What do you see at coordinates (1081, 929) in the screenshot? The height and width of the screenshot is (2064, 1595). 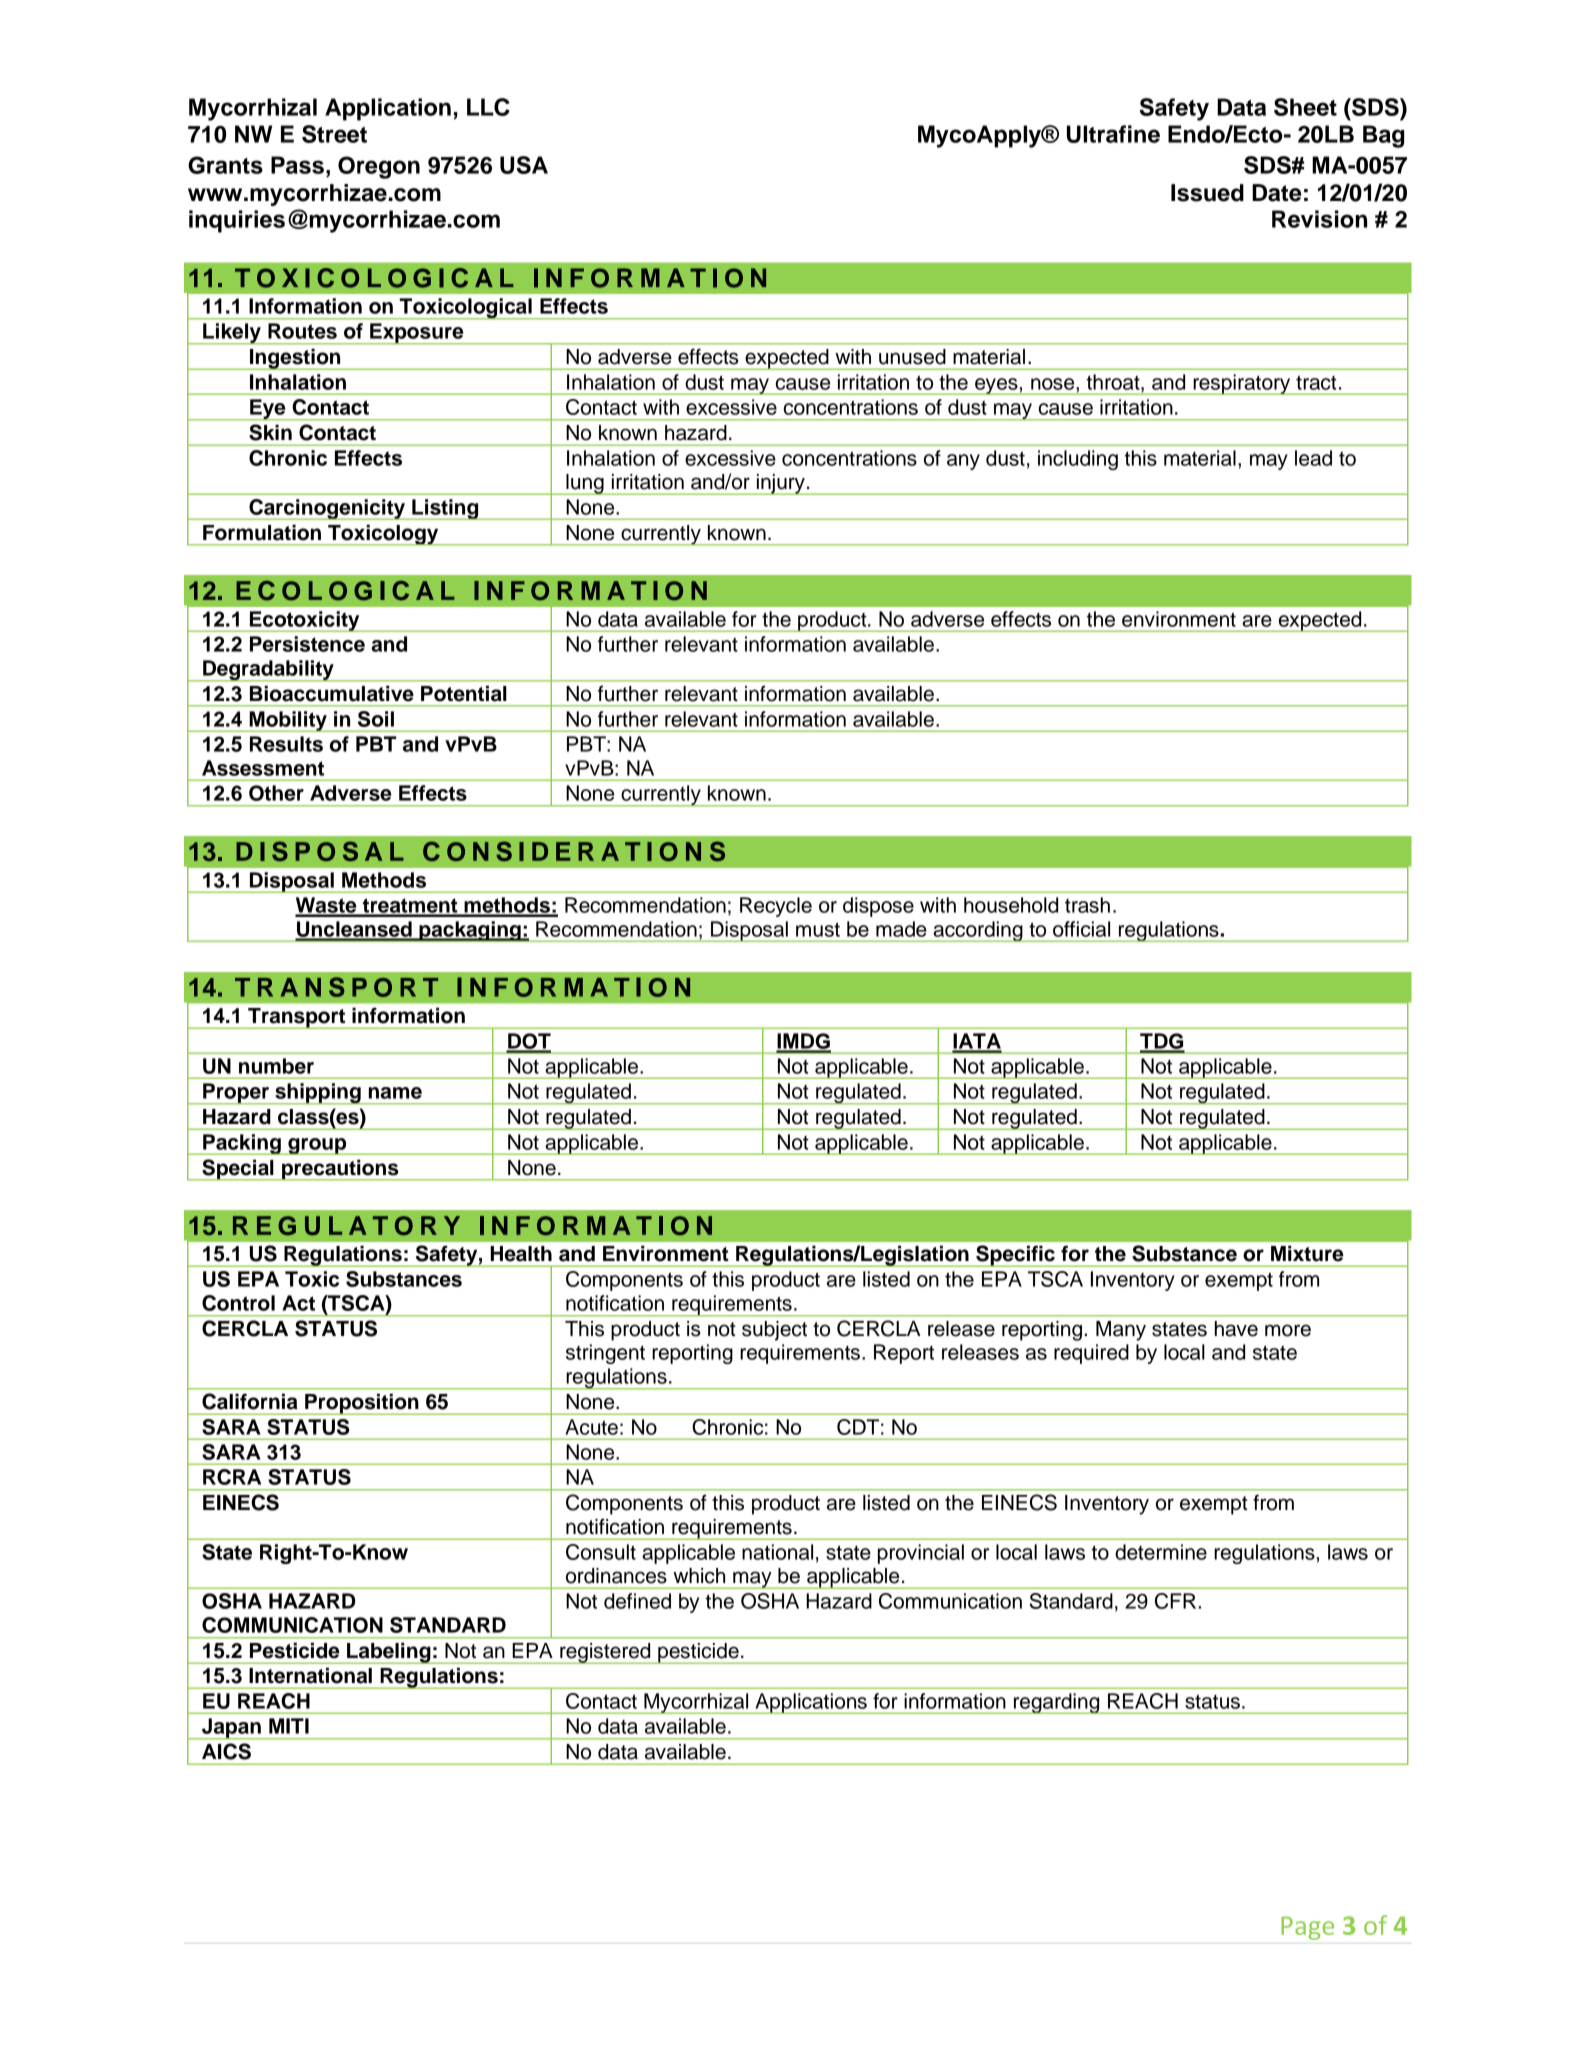 I see `official` at bounding box center [1081, 929].
